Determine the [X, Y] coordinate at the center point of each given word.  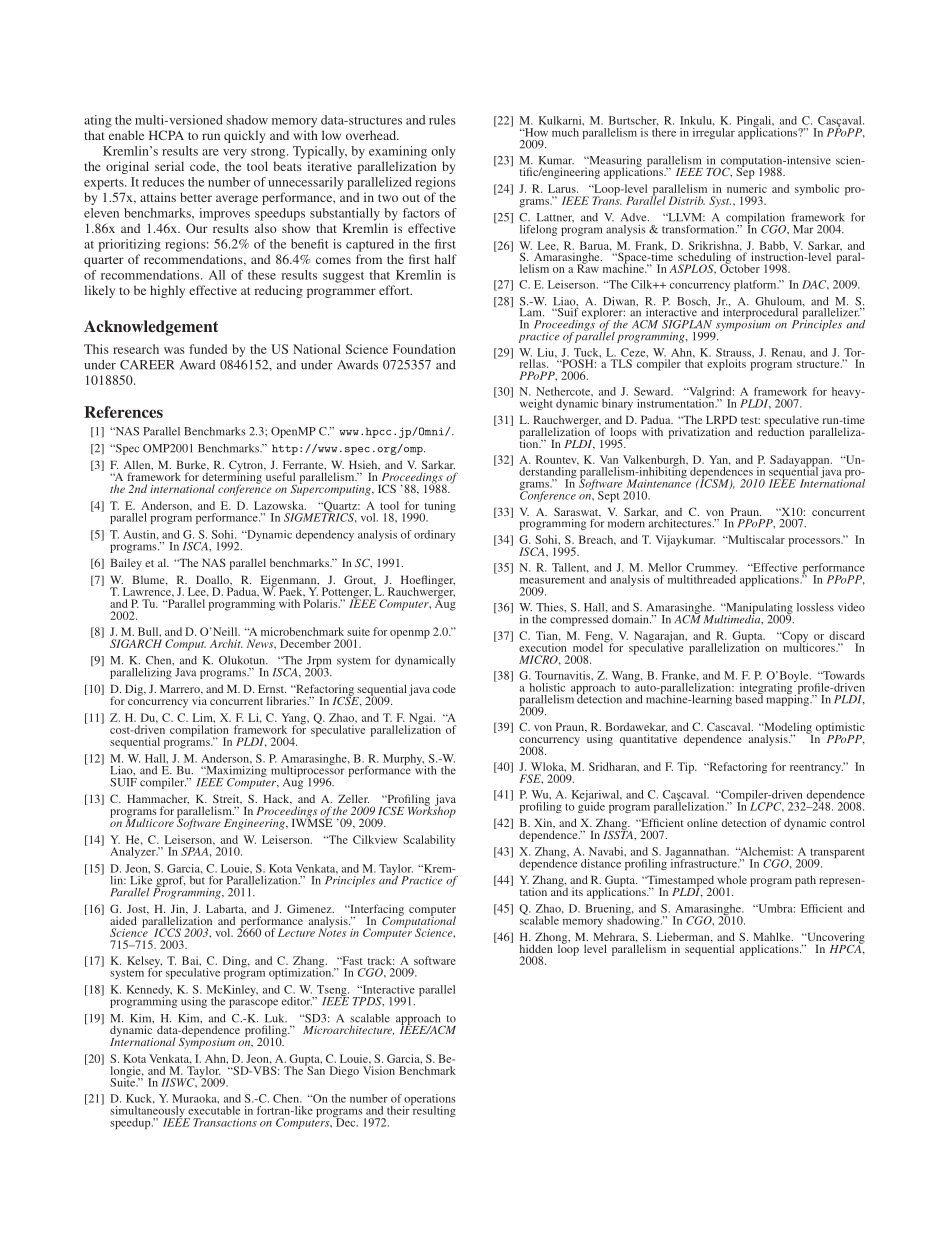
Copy [794, 638]
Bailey [126, 564]
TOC [719, 172]
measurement [552, 580]
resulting [433, 1110]
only [443, 152]
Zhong [551, 939]
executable [214, 1110]
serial [169, 166]
